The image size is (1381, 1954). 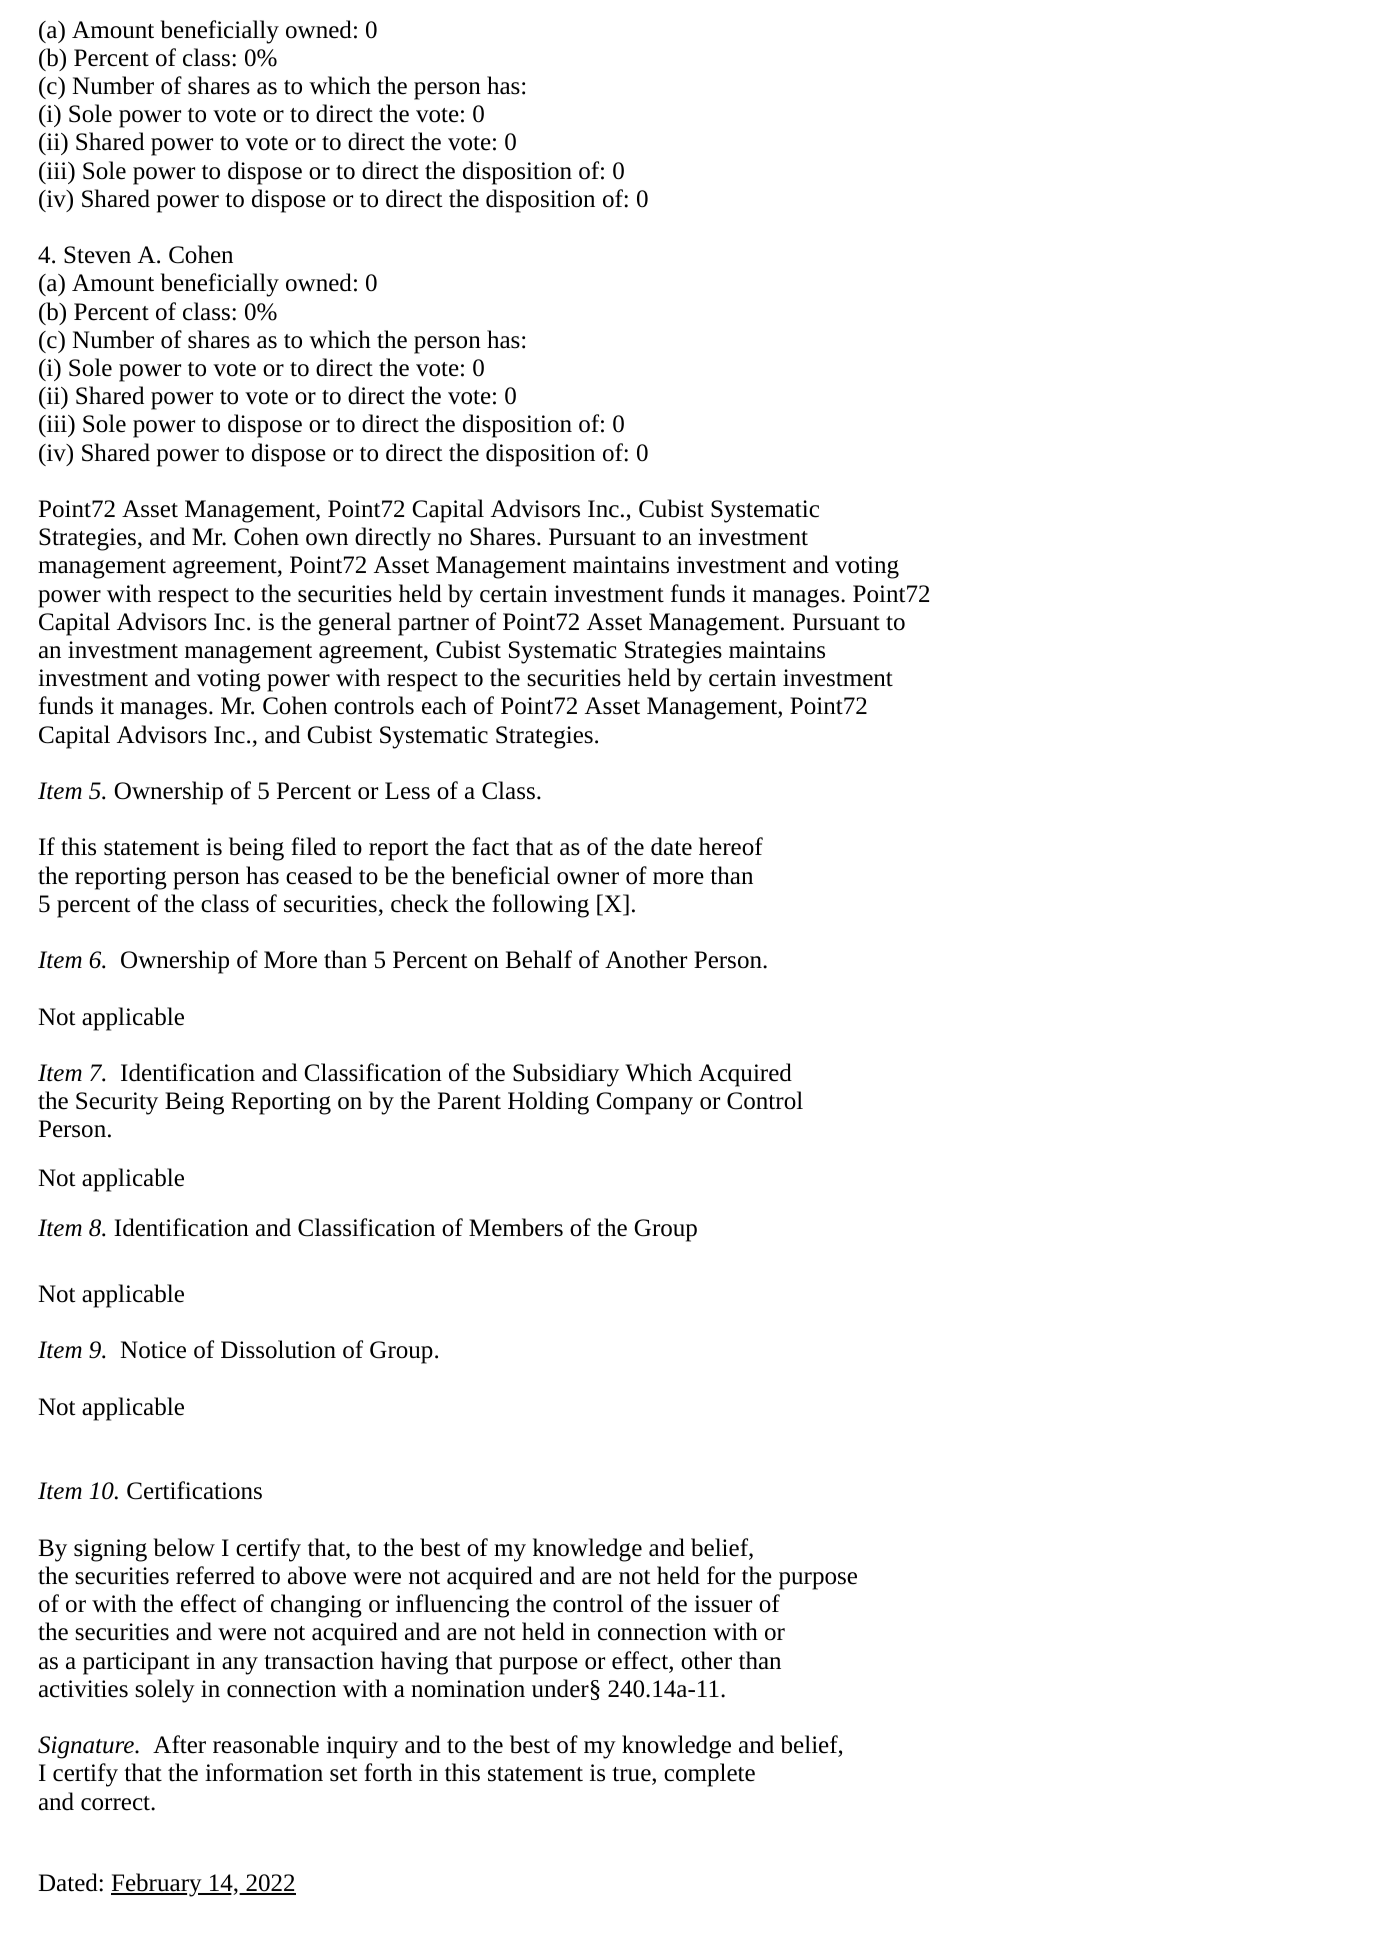 I want to click on Steven, so click(x=97, y=255).
